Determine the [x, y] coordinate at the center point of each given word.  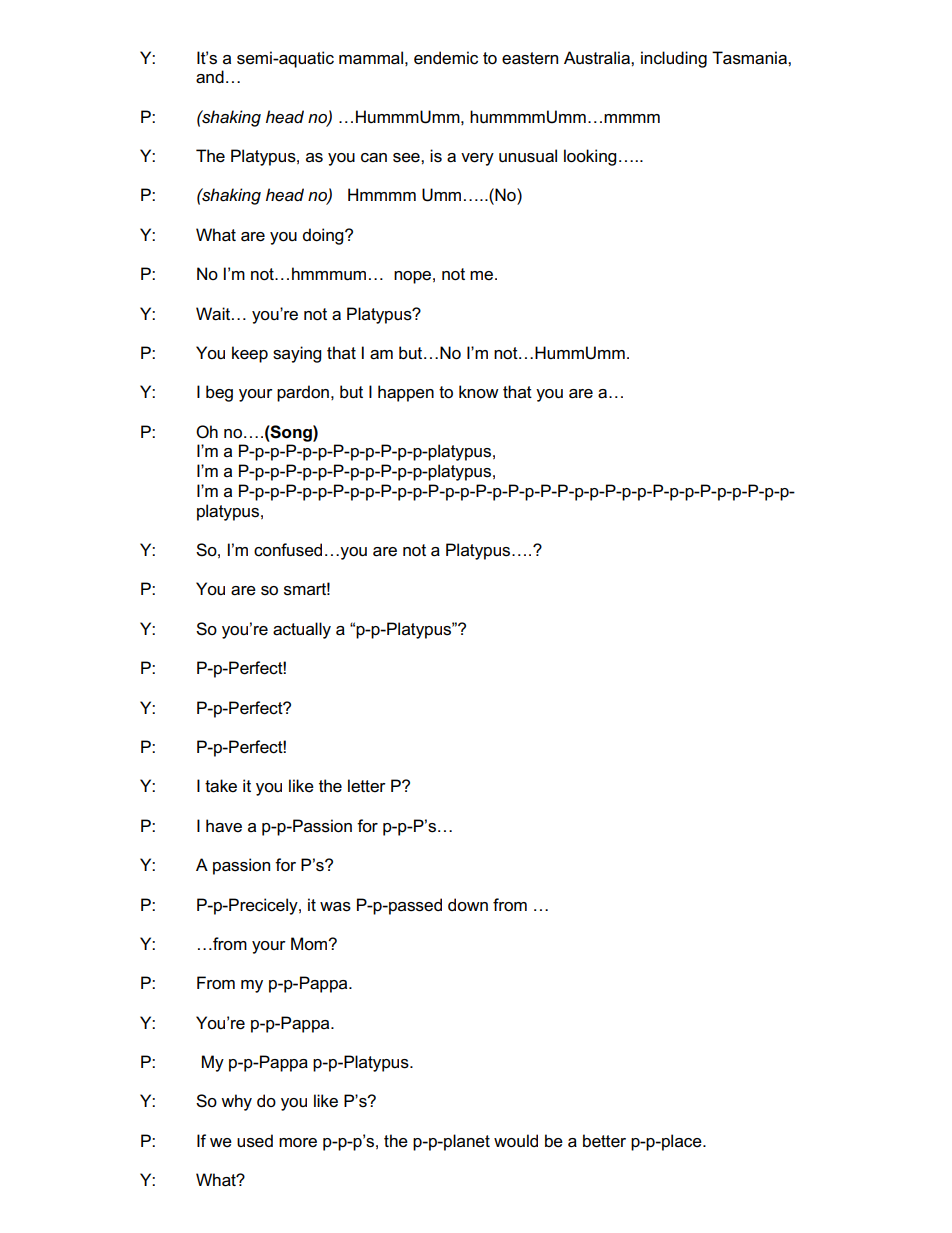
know [479, 391]
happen [406, 393]
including [674, 59]
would [516, 1141]
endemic [446, 58]
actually [302, 630]
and [210, 77]
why [236, 1102]
